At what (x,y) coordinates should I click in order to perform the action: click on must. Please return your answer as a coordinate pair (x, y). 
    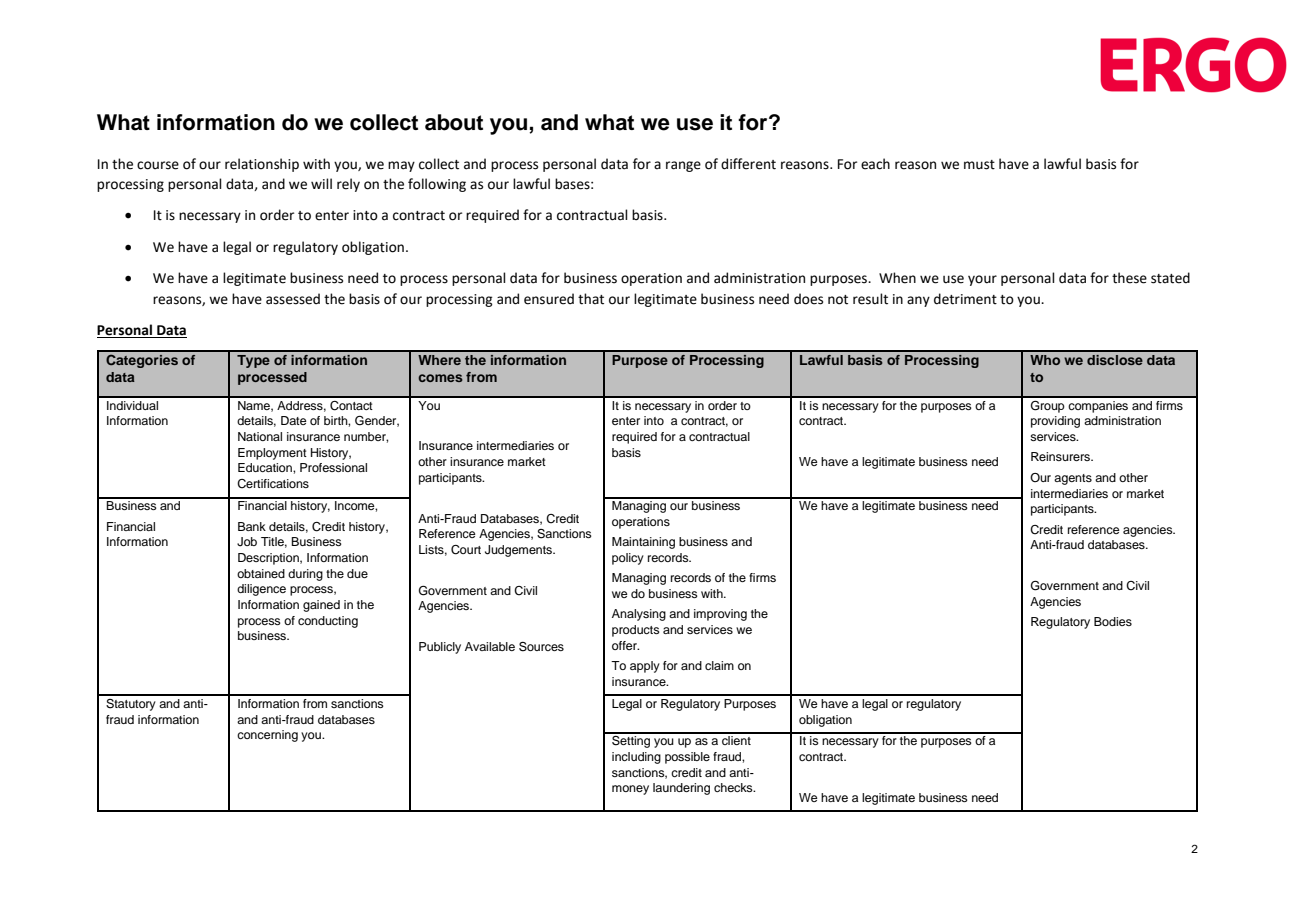
    Looking at the image, I should click on (979, 165).
